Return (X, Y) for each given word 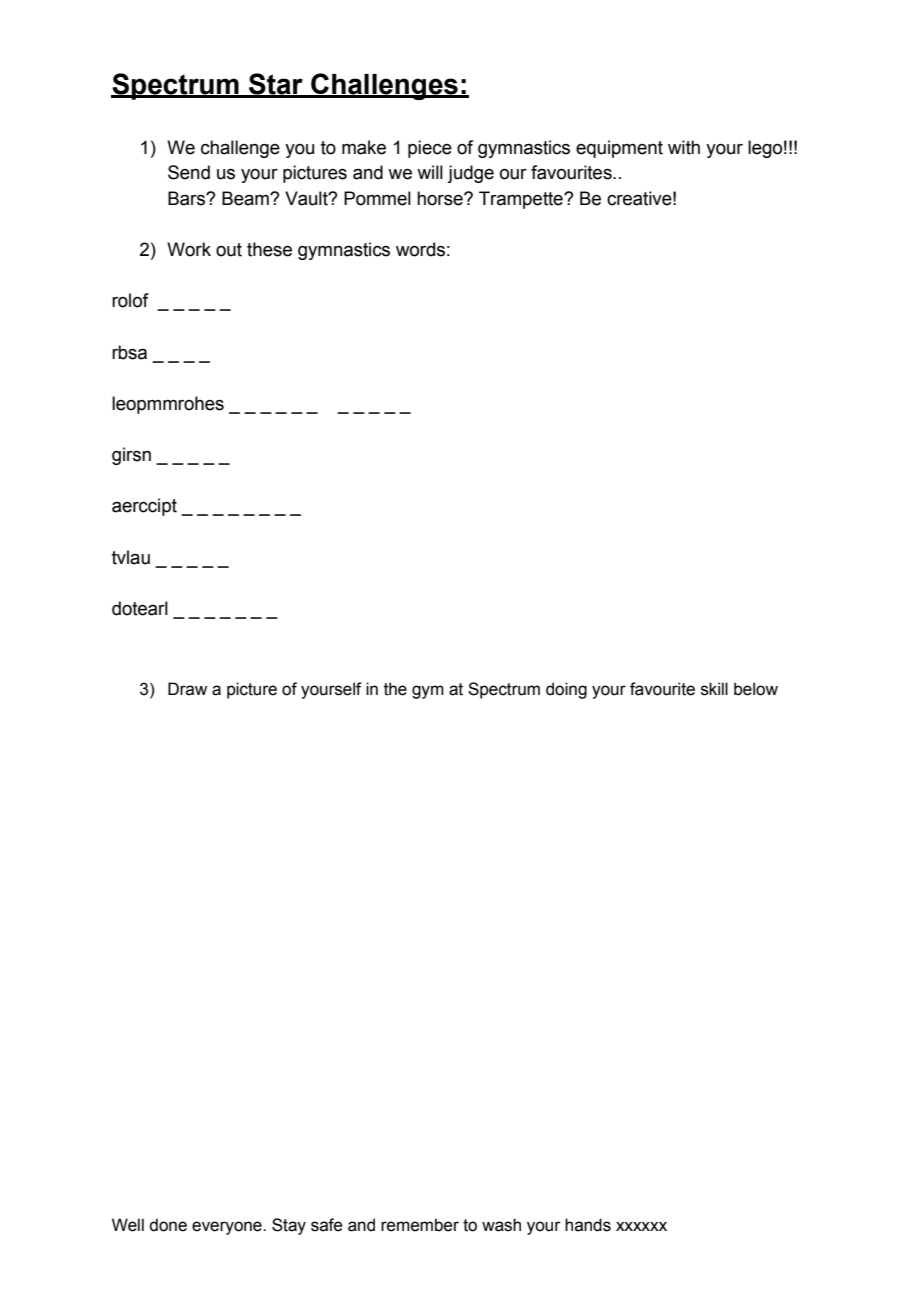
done (168, 1225)
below (756, 689)
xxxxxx (641, 1226)
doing (566, 690)
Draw (187, 689)
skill (714, 689)
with (684, 147)
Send (189, 172)
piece (430, 149)
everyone (228, 1228)
